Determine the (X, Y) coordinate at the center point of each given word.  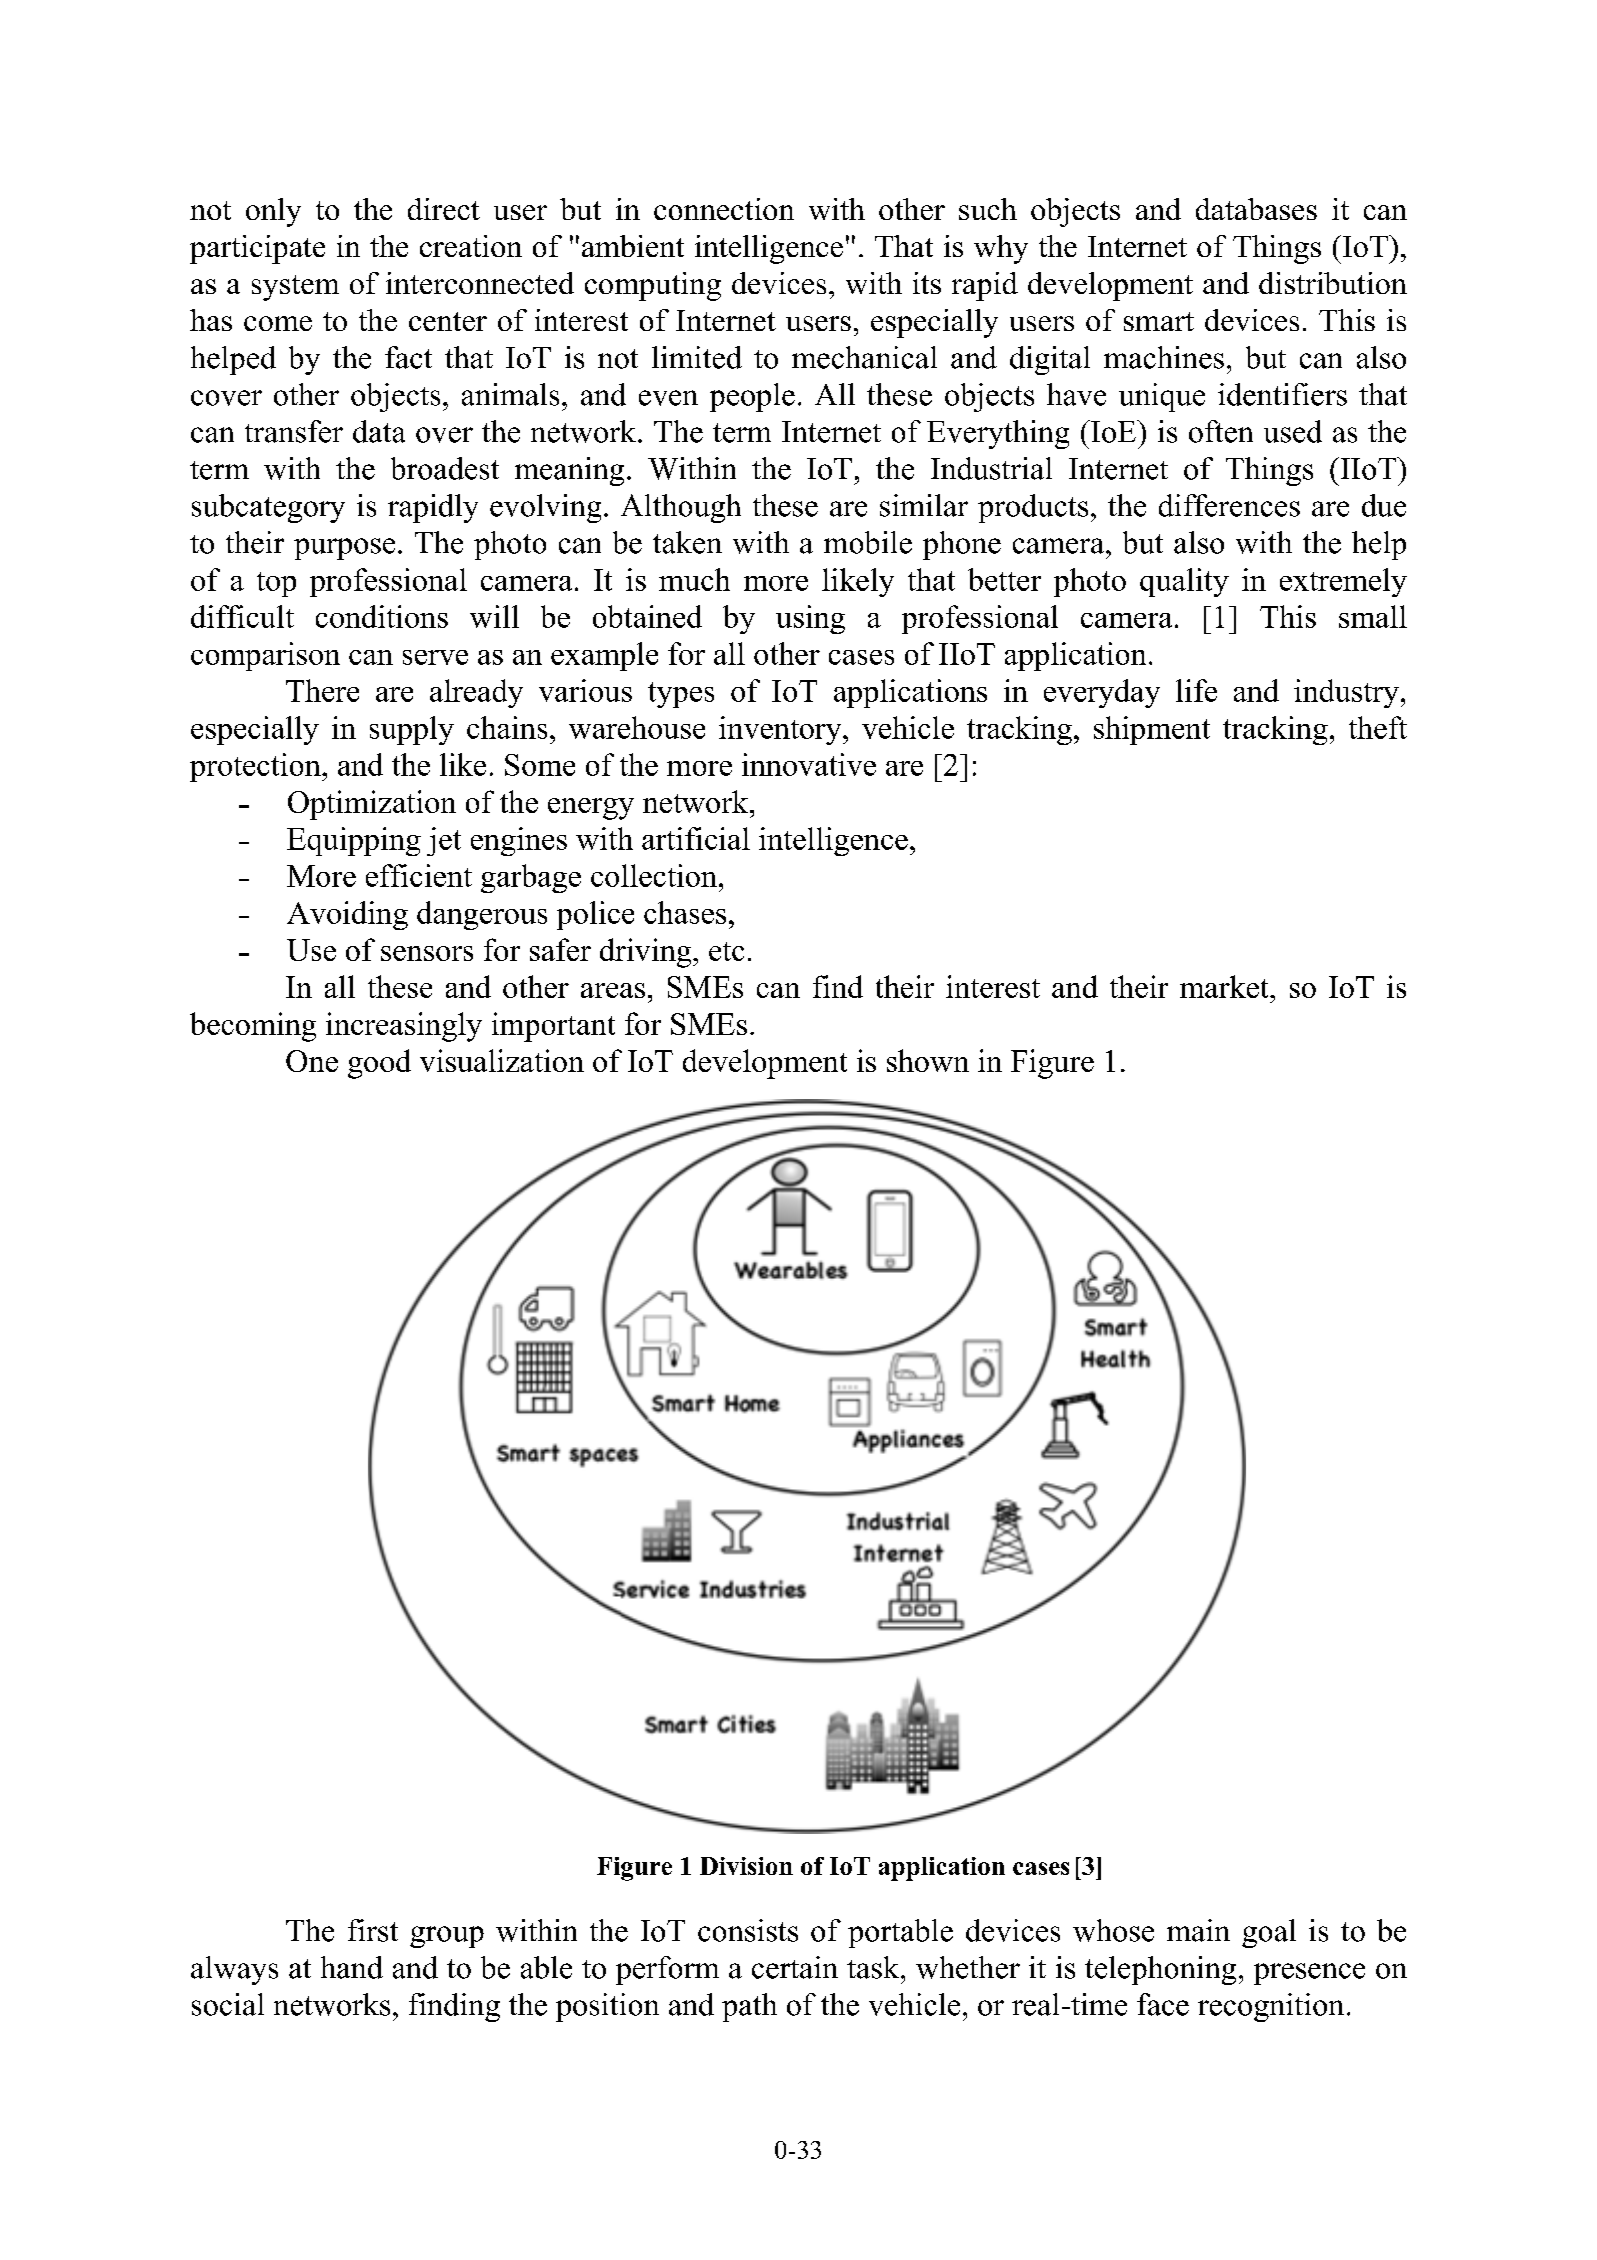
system (295, 288)
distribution (1333, 283)
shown (928, 1060)
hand (352, 1967)
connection (724, 209)
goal (1269, 1933)
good (379, 1064)
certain (795, 1967)
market (1225, 986)
